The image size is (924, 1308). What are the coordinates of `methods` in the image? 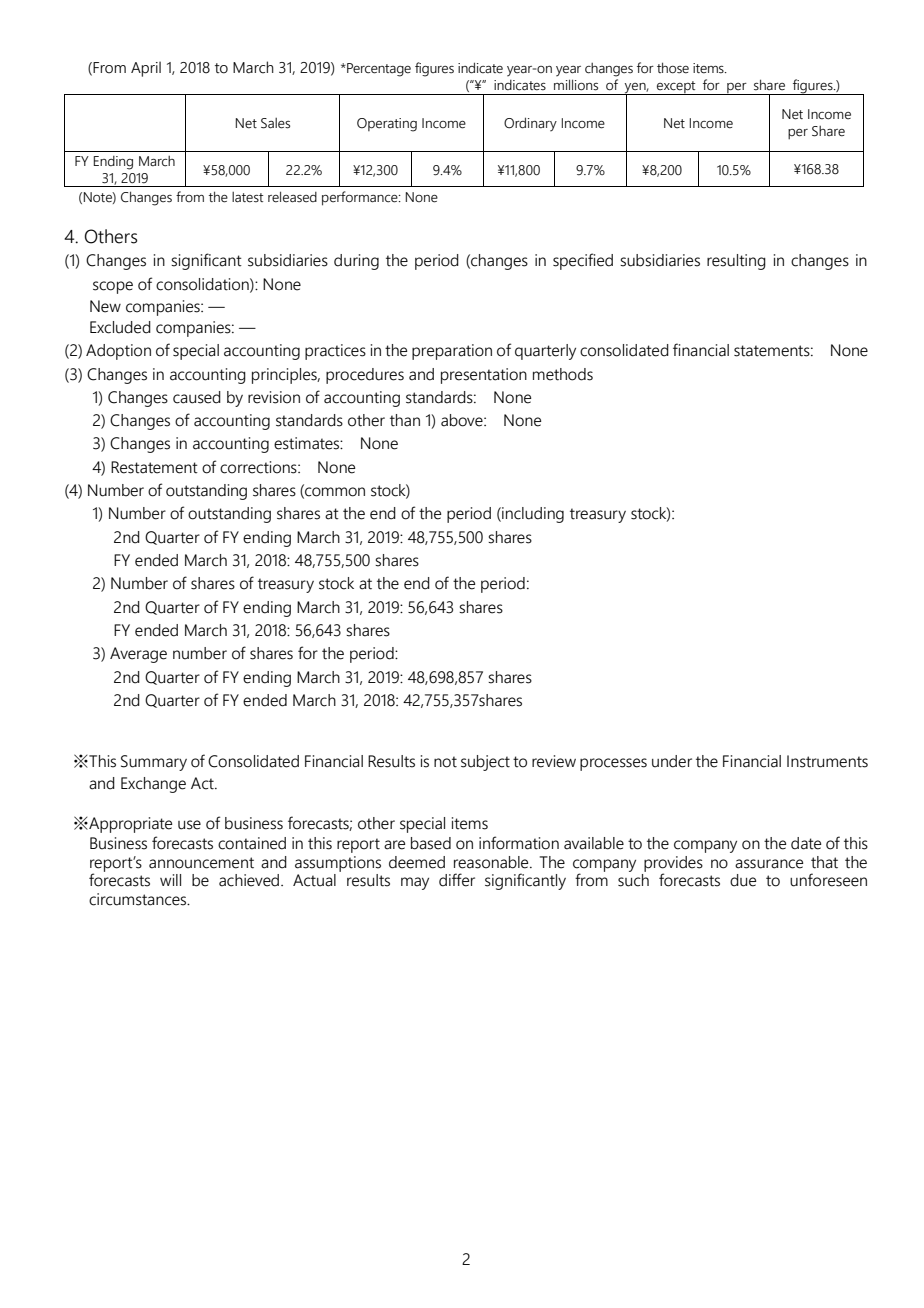 It's located at (563, 374).
